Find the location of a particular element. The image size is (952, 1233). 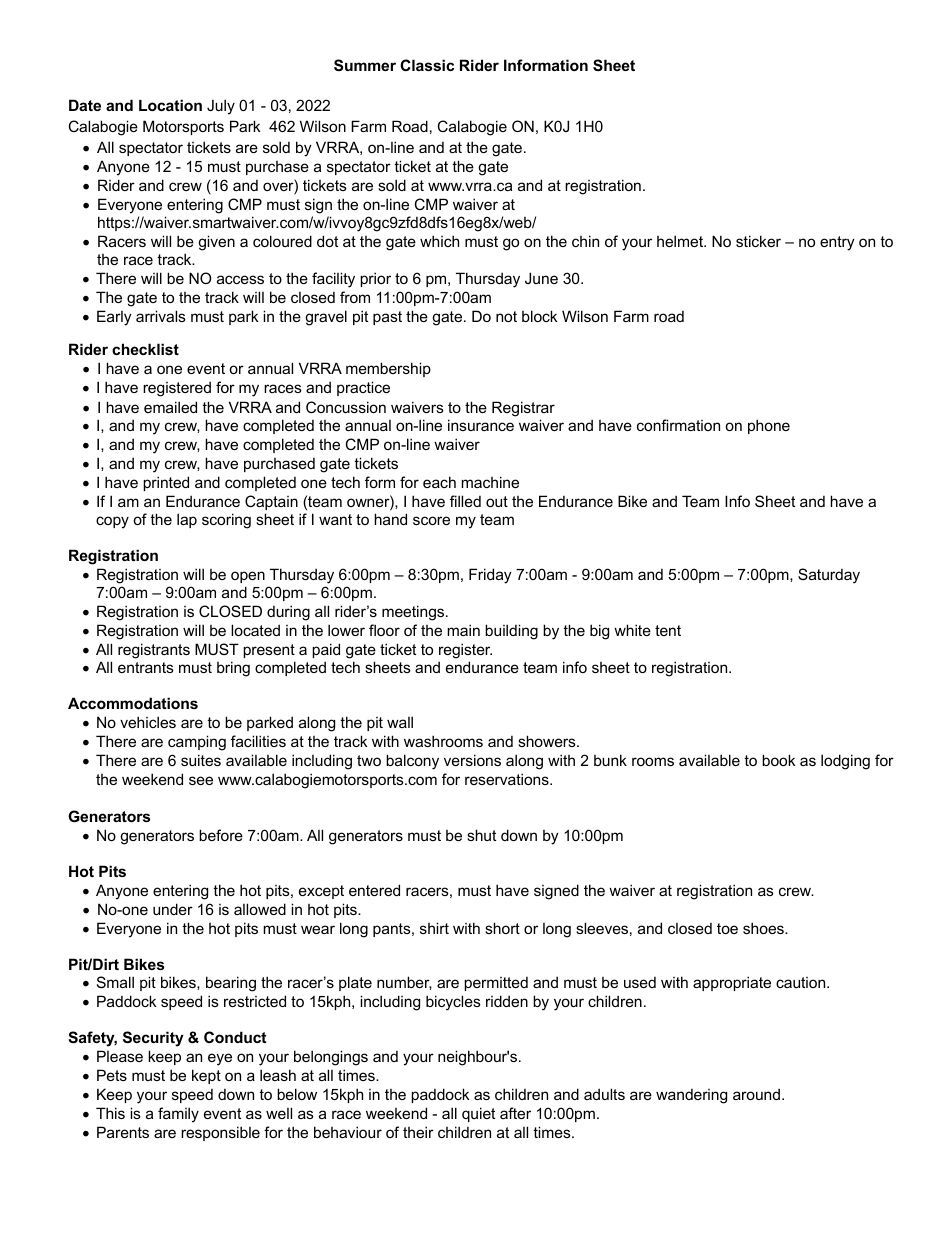

Location is located at coordinates (170, 105).
